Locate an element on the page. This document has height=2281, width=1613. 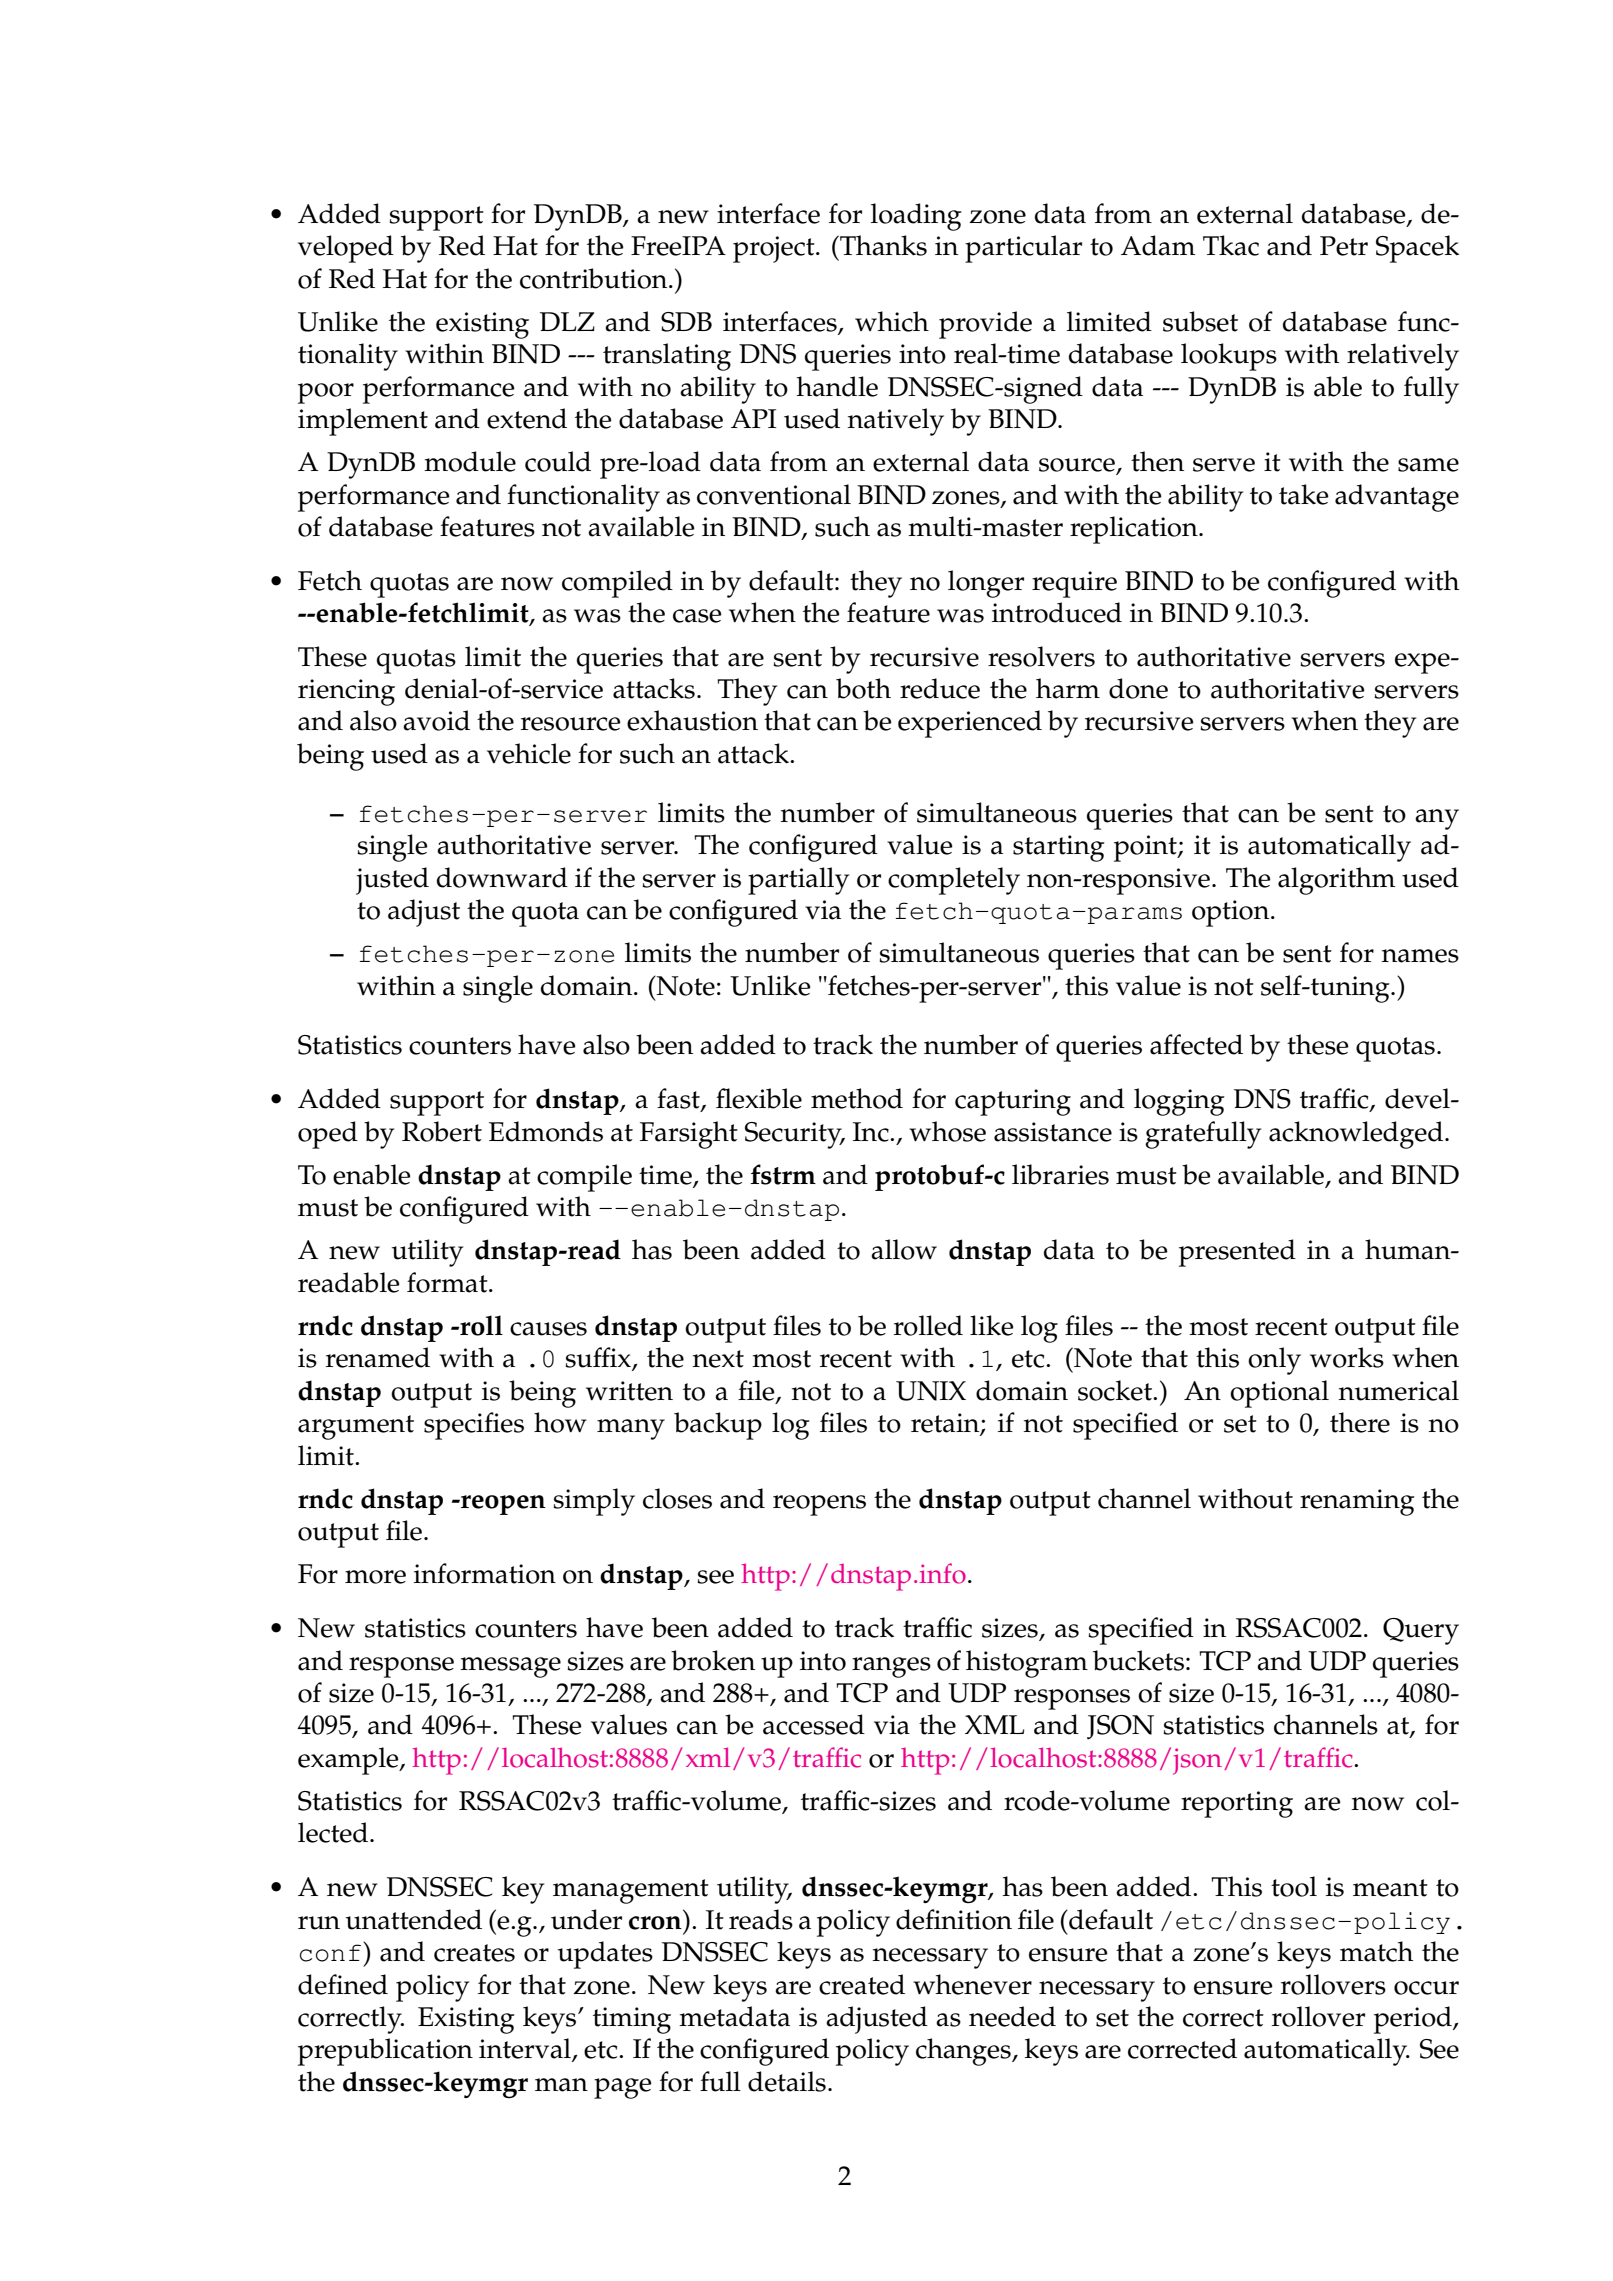
Robert is located at coordinates (442, 1131).
